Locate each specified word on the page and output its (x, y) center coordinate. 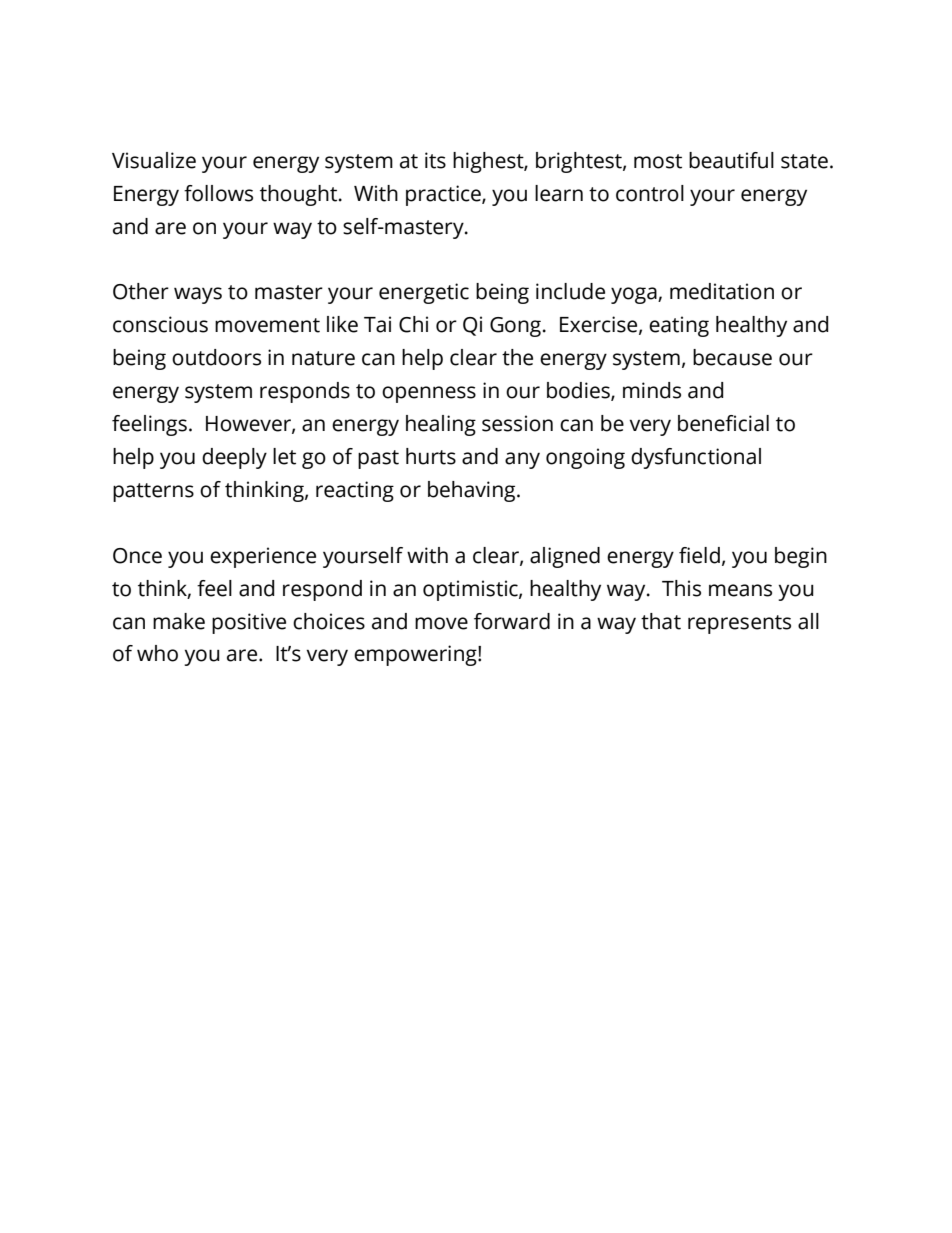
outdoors (216, 357)
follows (218, 193)
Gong (515, 327)
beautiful (731, 160)
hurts (431, 456)
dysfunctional (696, 458)
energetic (424, 293)
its (435, 160)
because (732, 357)
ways (198, 295)
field (699, 555)
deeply (234, 458)
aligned (565, 557)
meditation (722, 291)
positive (249, 623)
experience (263, 557)
